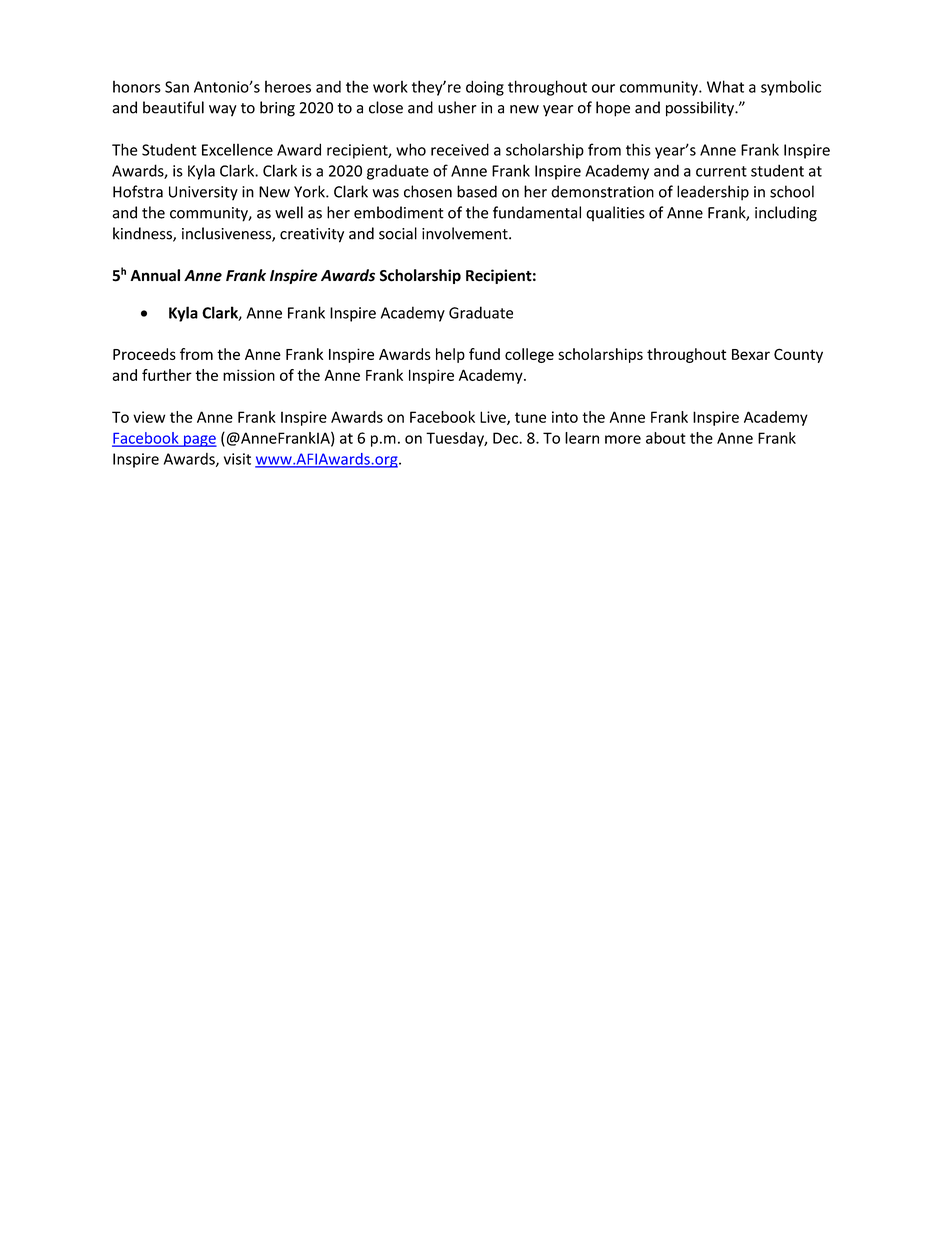 The height and width of the image is (1233, 952). What do you see at coordinates (457, 107) in the image?
I see `usher` at bounding box center [457, 107].
